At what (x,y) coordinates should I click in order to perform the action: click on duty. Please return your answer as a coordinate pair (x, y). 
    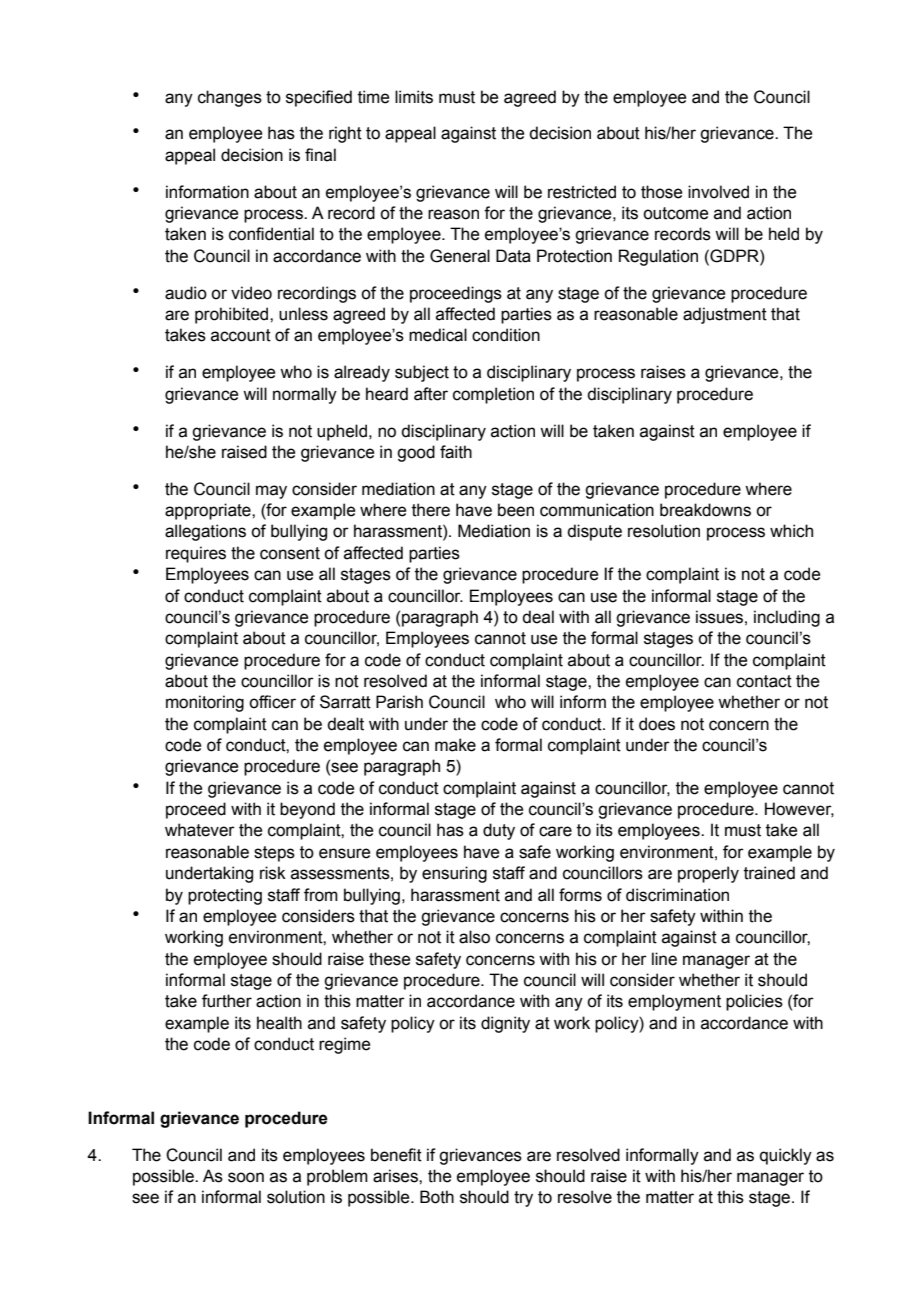
    Looking at the image, I should click on (499, 831).
